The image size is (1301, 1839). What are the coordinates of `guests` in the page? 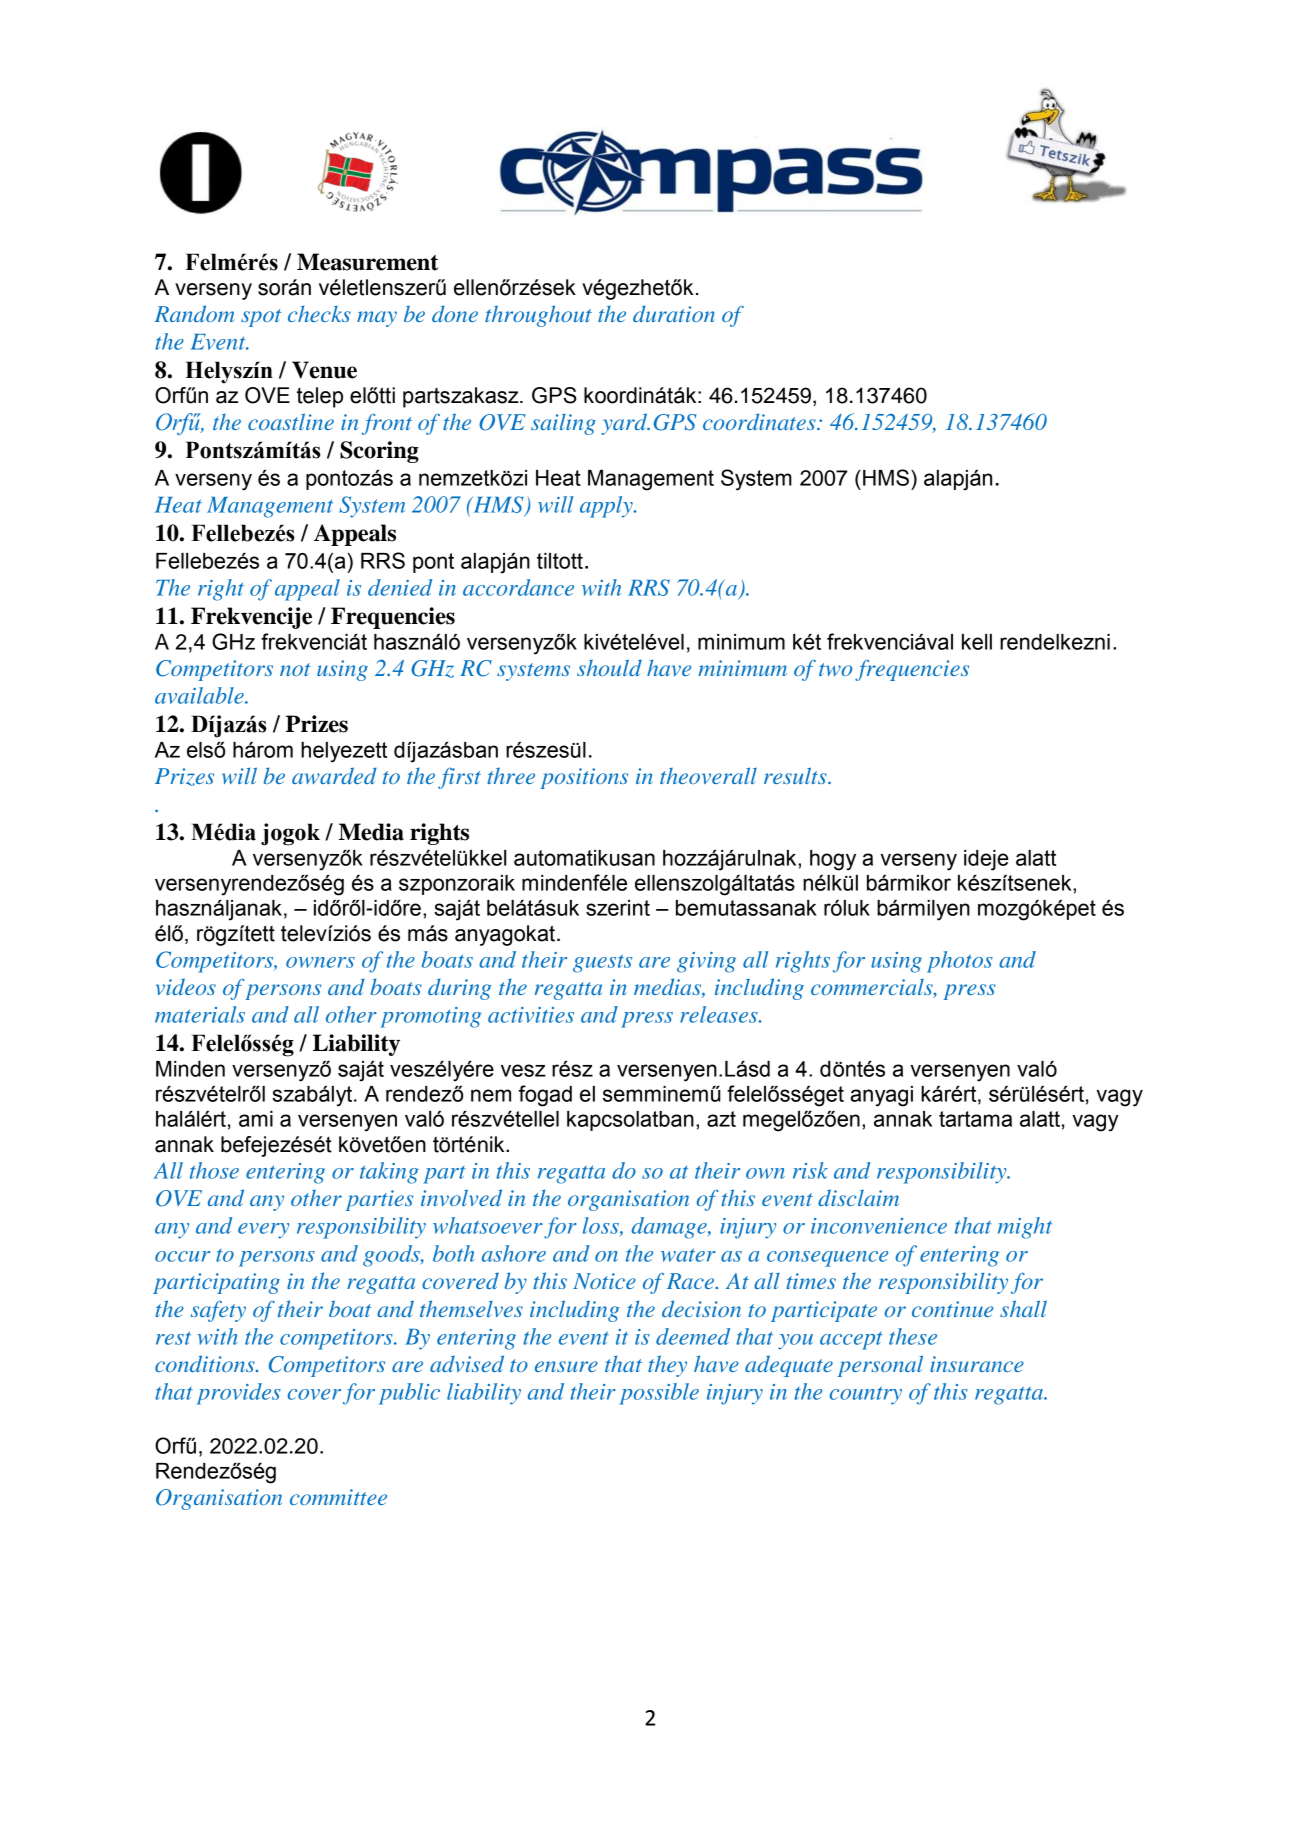 It's located at (602, 963).
